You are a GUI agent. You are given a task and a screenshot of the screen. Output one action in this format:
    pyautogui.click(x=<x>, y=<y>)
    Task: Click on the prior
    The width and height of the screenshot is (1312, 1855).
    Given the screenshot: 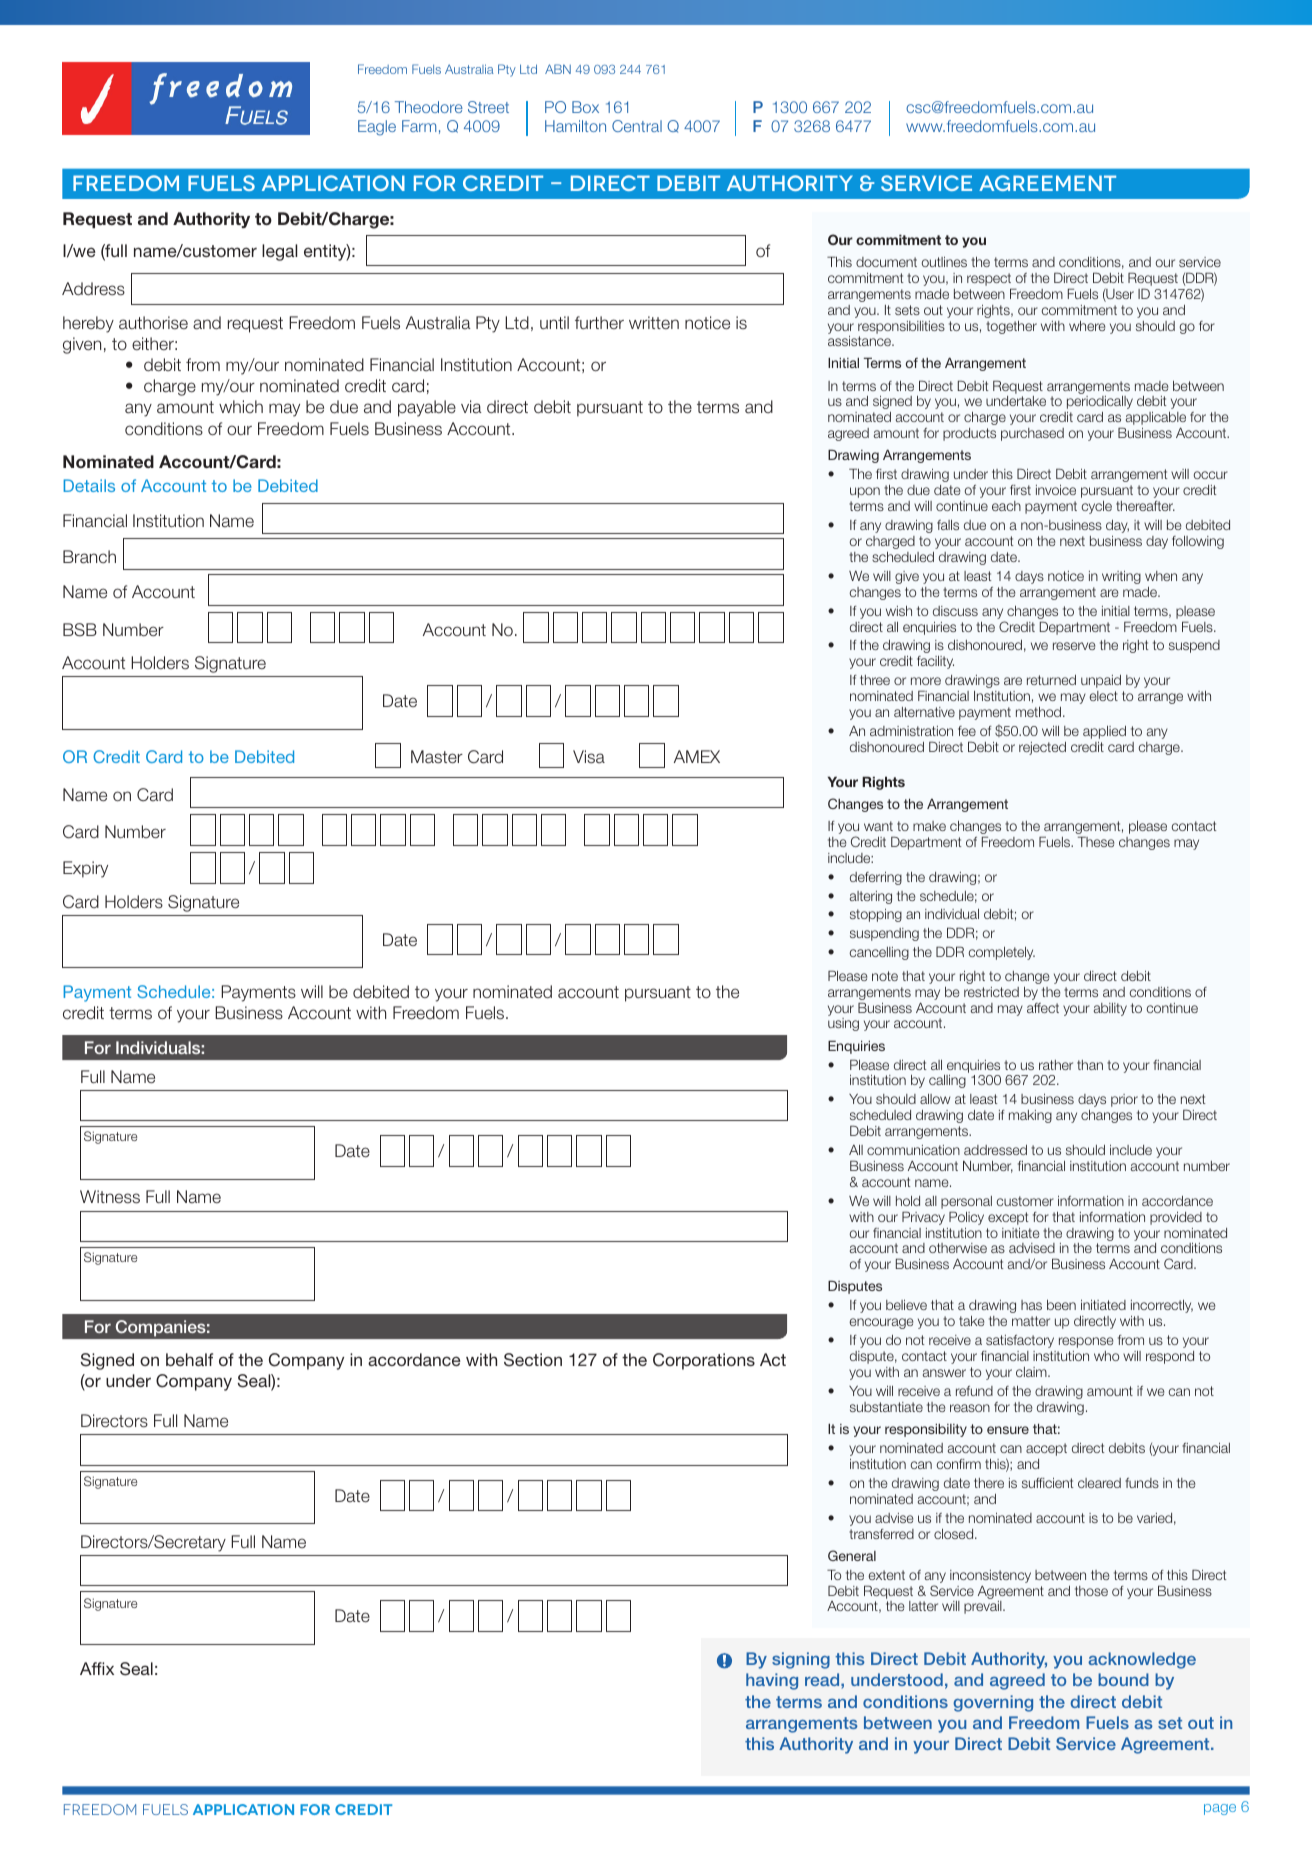 What is the action you would take?
    pyautogui.click(x=1124, y=1100)
